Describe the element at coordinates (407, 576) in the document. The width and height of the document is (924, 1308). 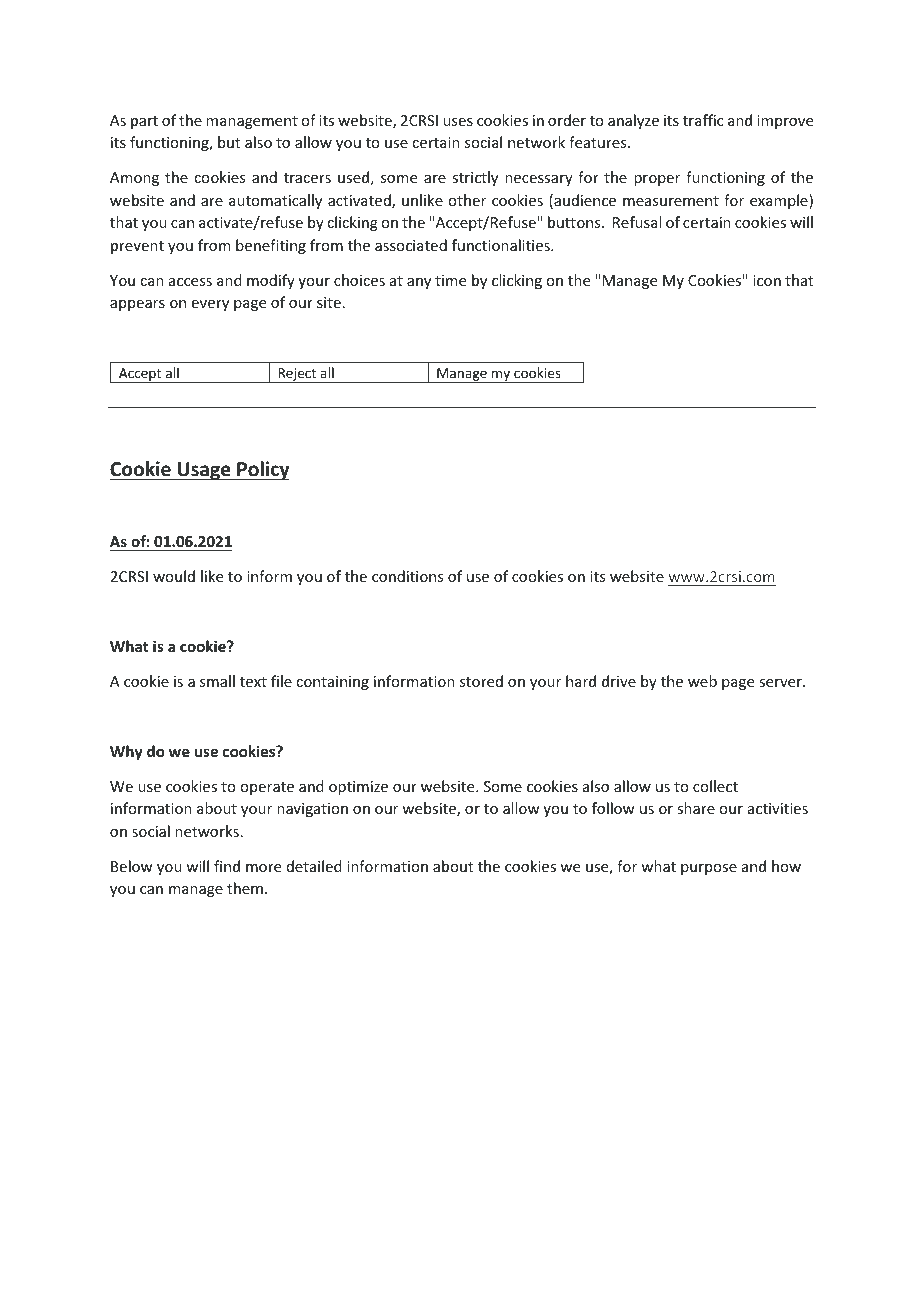
I see `conditions` at that location.
